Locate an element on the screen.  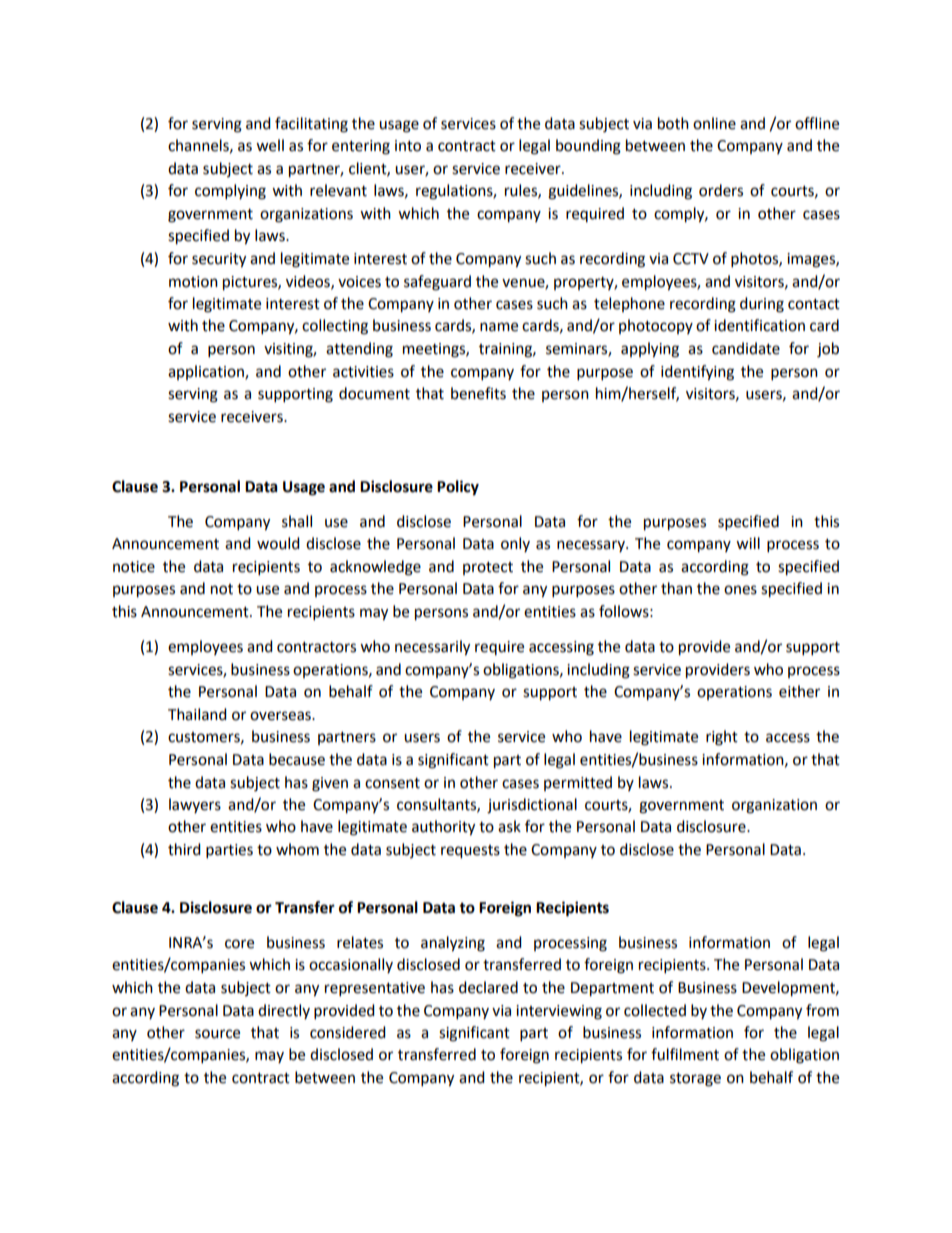
application is located at coordinates (207, 372).
